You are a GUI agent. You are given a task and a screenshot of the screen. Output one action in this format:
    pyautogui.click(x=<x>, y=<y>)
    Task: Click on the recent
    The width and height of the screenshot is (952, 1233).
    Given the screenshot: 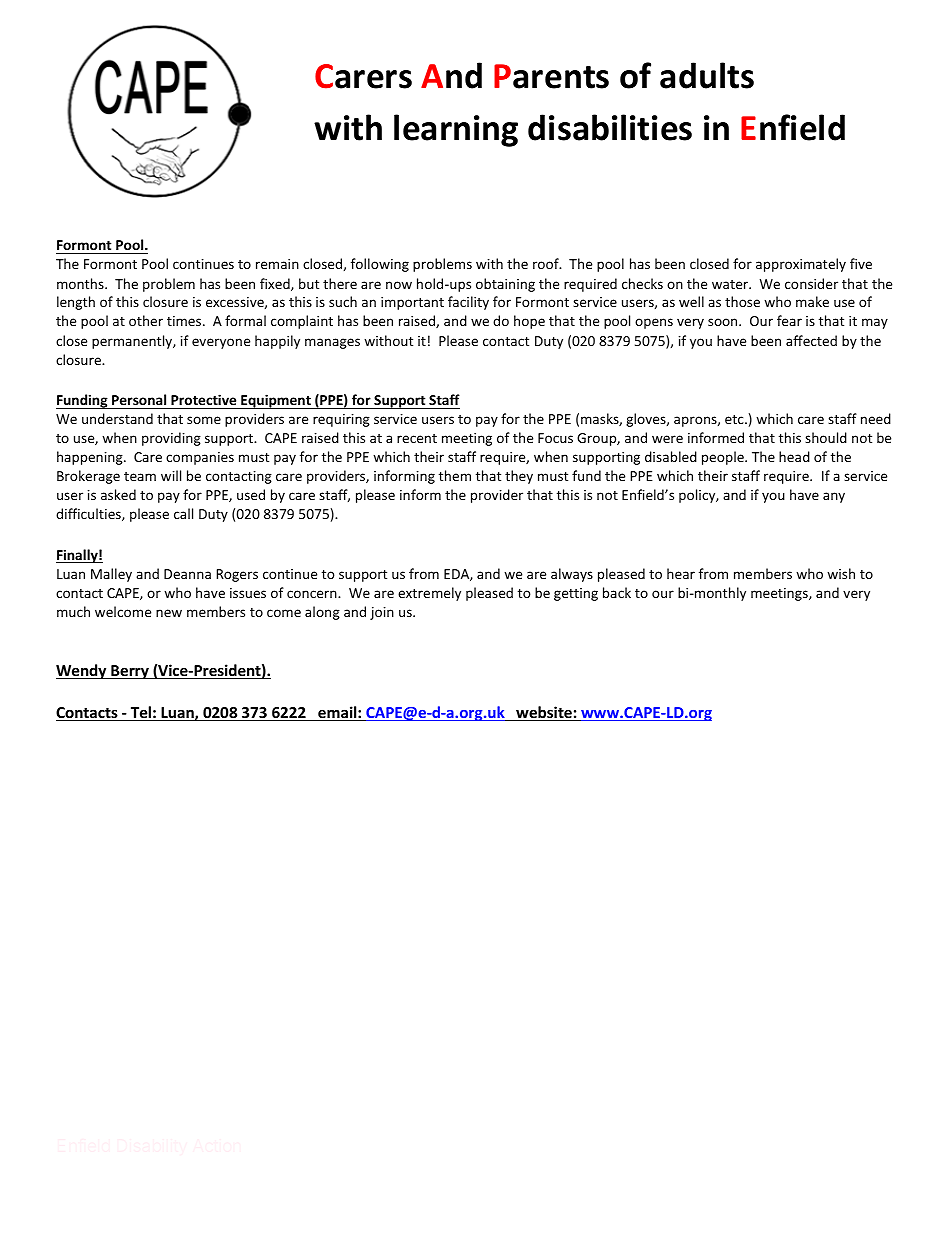 What is the action you would take?
    pyautogui.click(x=417, y=438)
